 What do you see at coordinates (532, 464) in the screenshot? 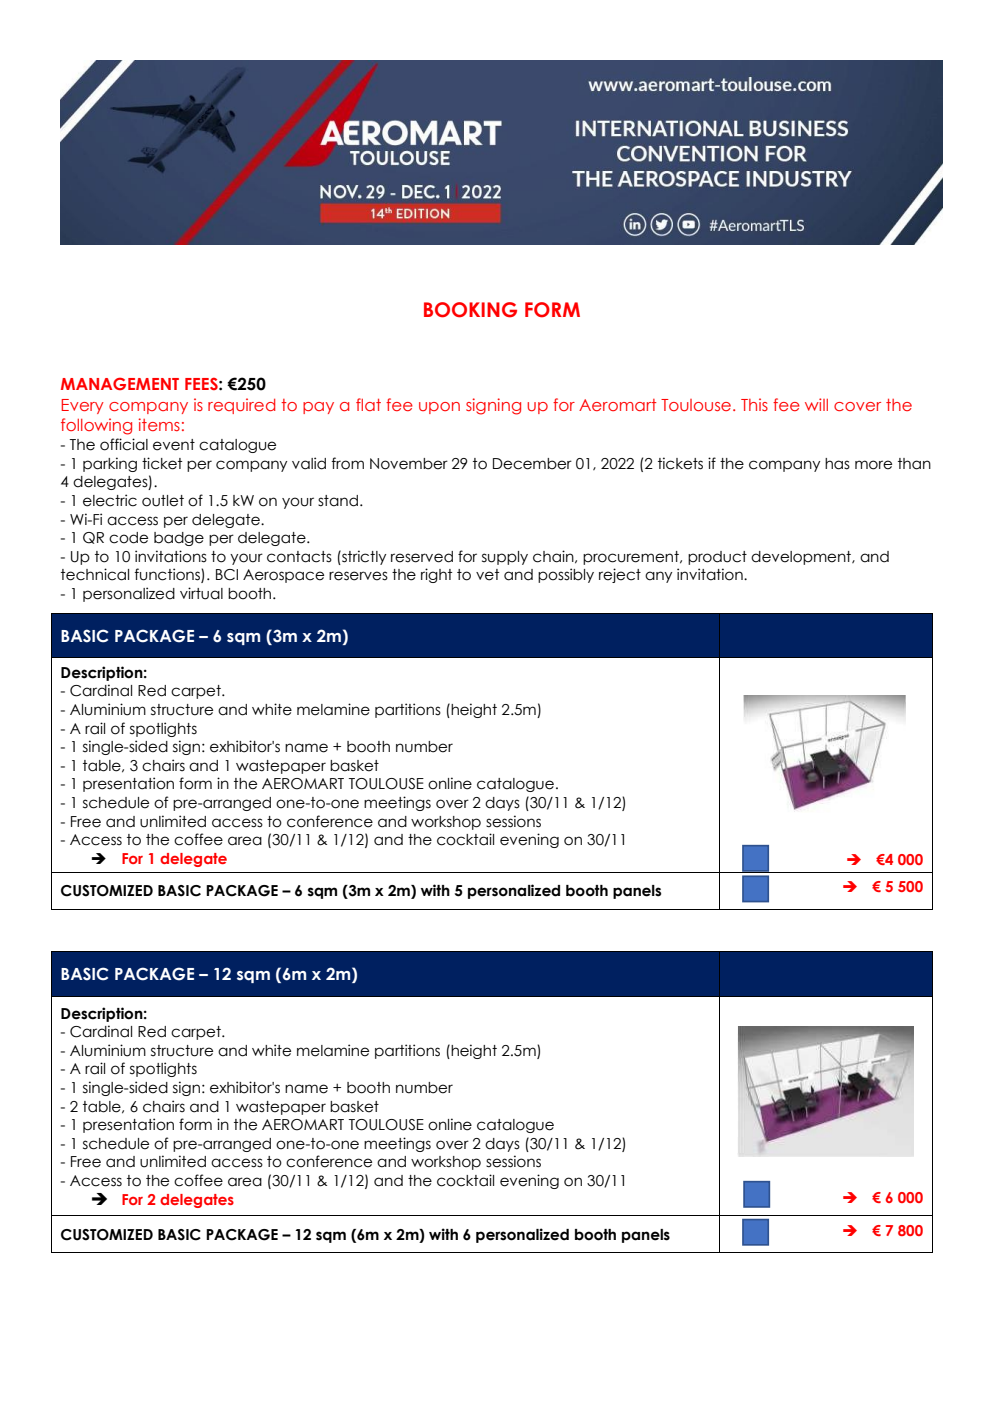
I see `December` at bounding box center [532, 464].
